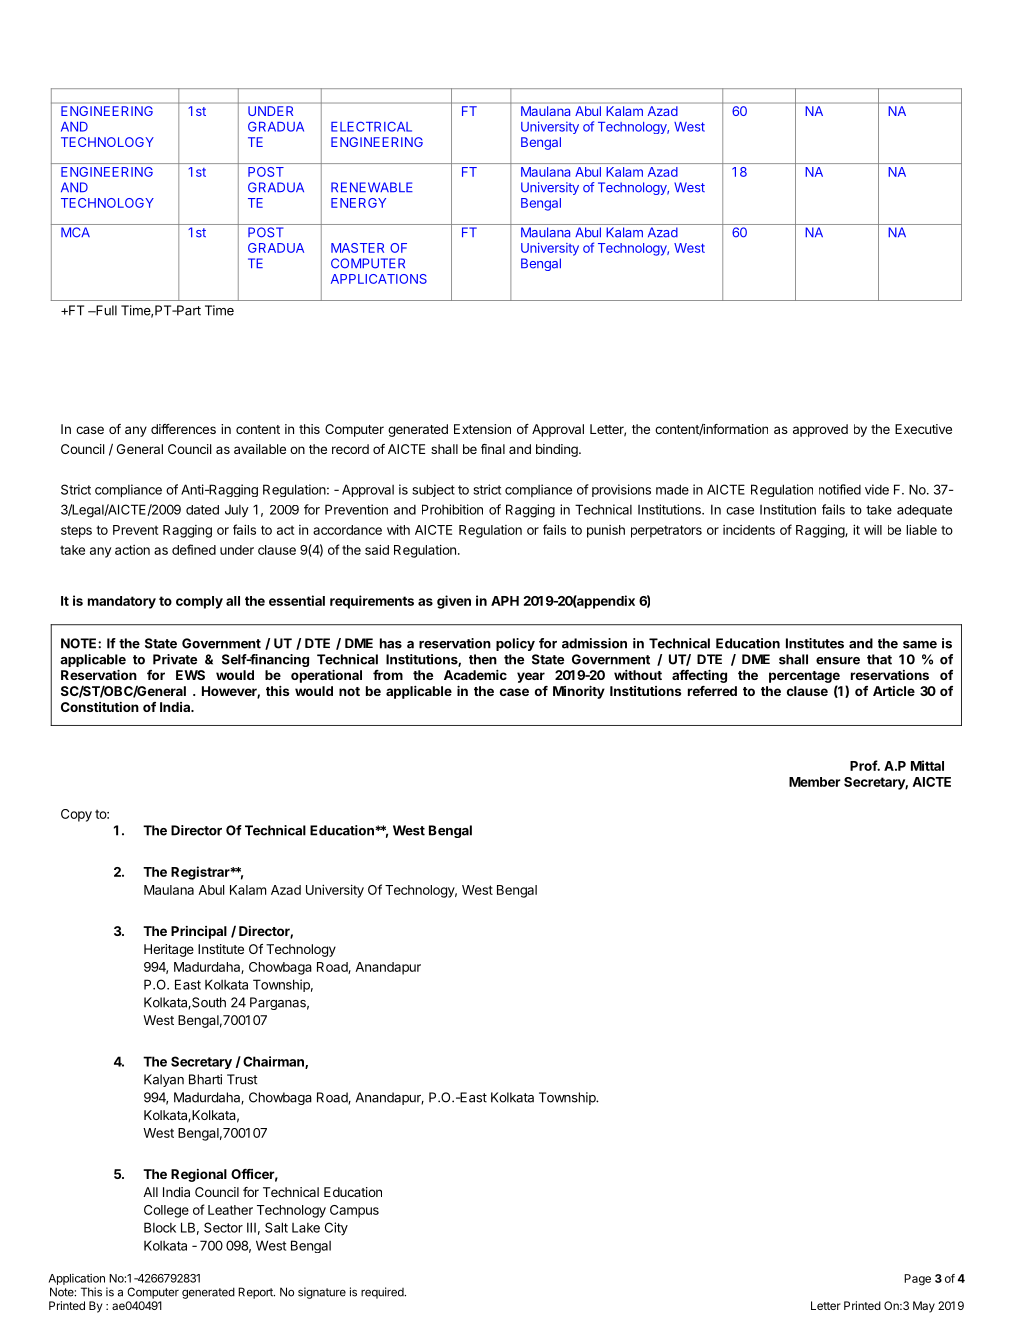 The image size is (1024, 1326). I want to click on Page, so click(917, 1280).
